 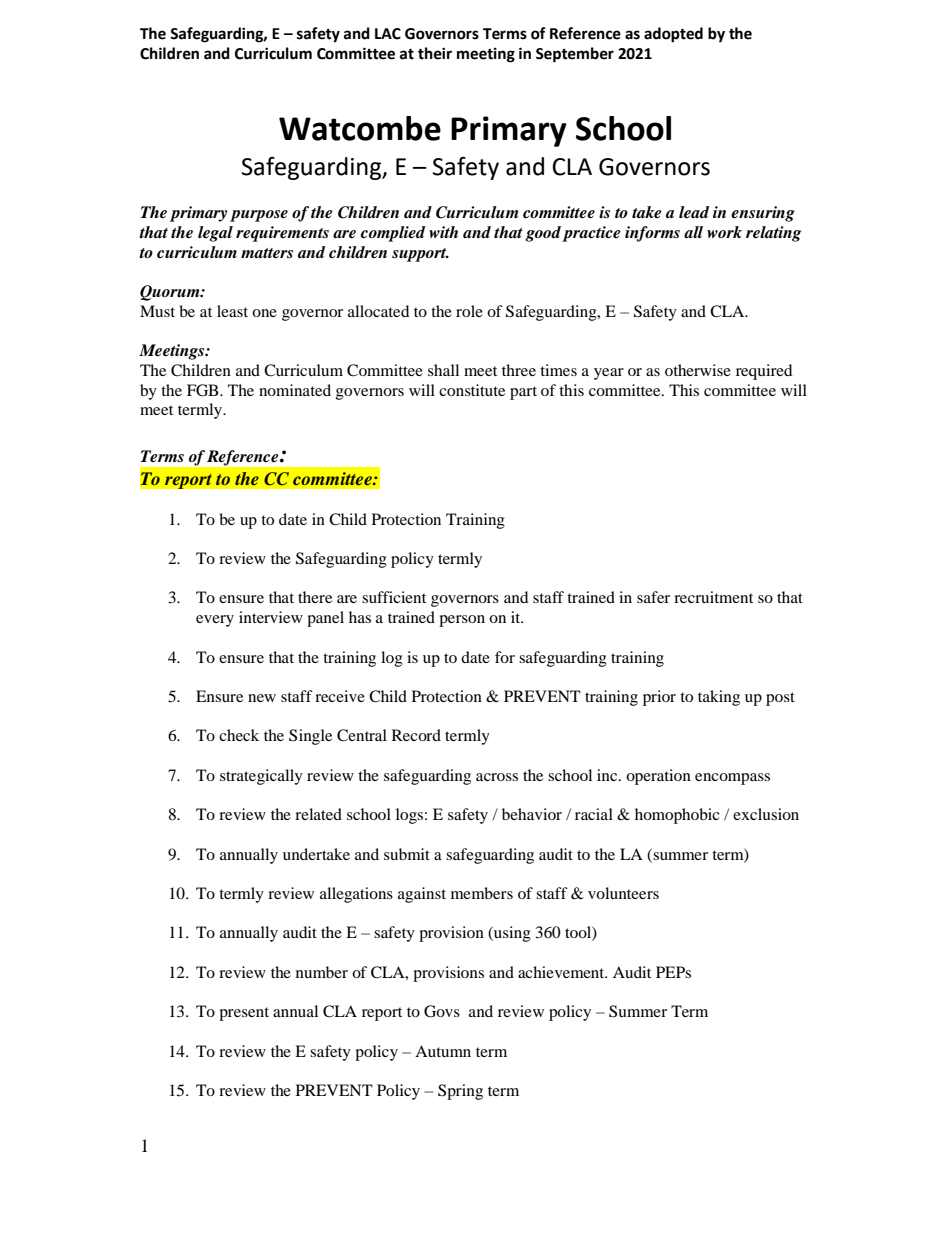 What do you see at coordinates (443, 232) in the page?
I see `with` at bounding box center [443, 232].
